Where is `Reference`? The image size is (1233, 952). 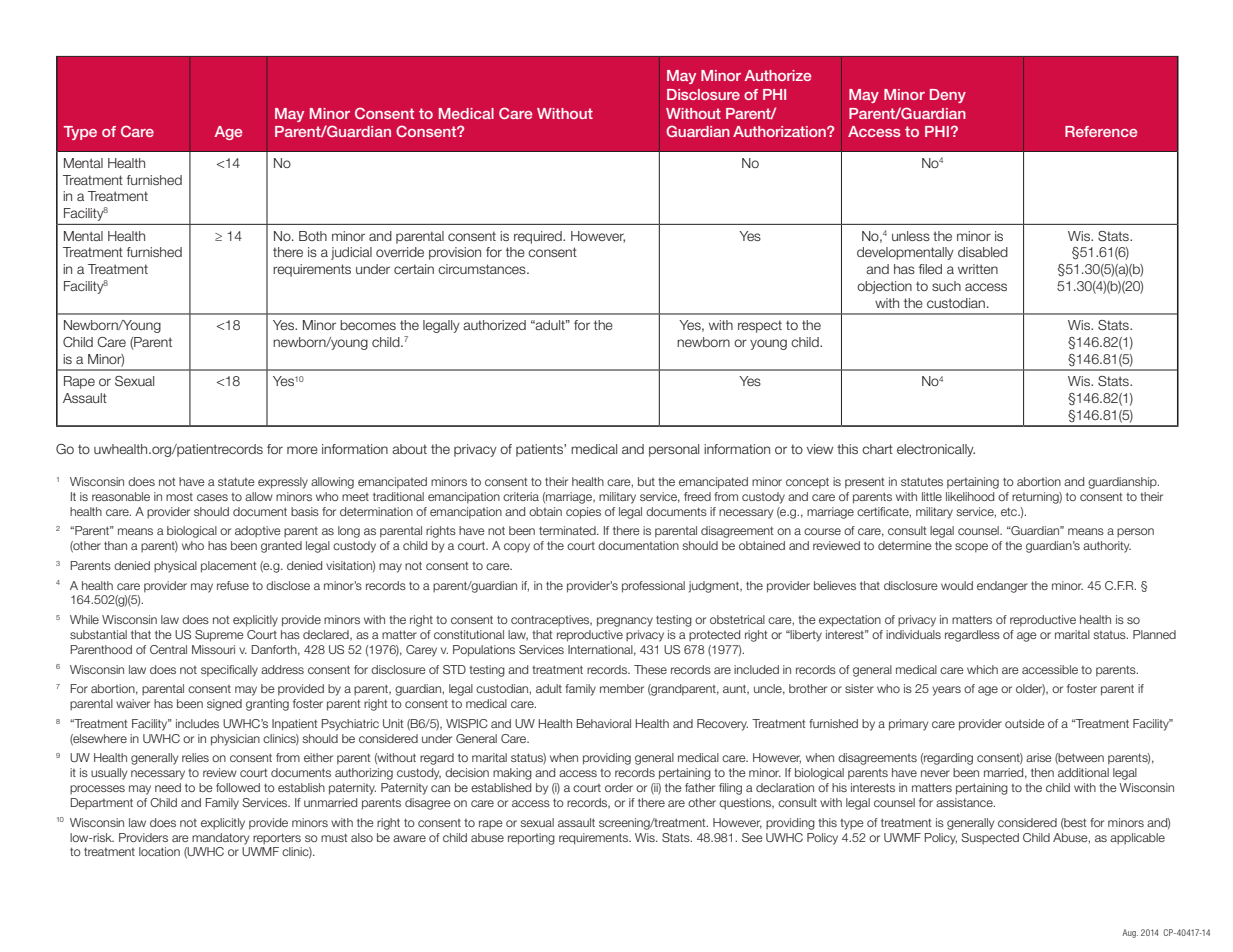
Reference is located at coordinates (1101, 131).
